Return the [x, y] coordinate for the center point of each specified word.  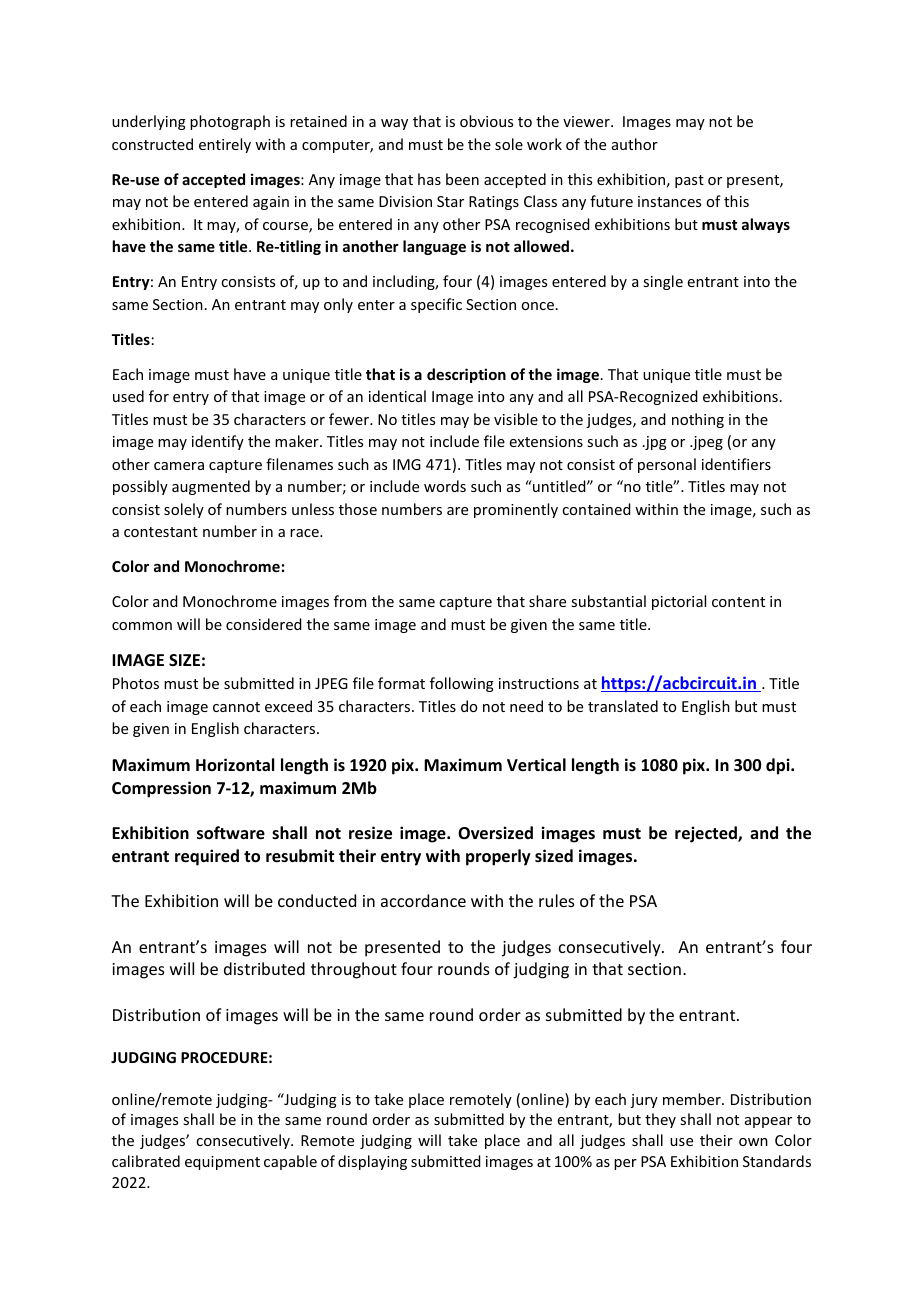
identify [218, 442]
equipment [222, 1163]
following [462, 684]
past [689, 181]
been [462, 179]
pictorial [679, 602]
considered [264, 624]
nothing [698, 420]
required [207, 857]
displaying [372, 1162]
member [693, 1099]
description [466, 375]
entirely [225, 145]
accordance [423, 900]
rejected [707, 834]
